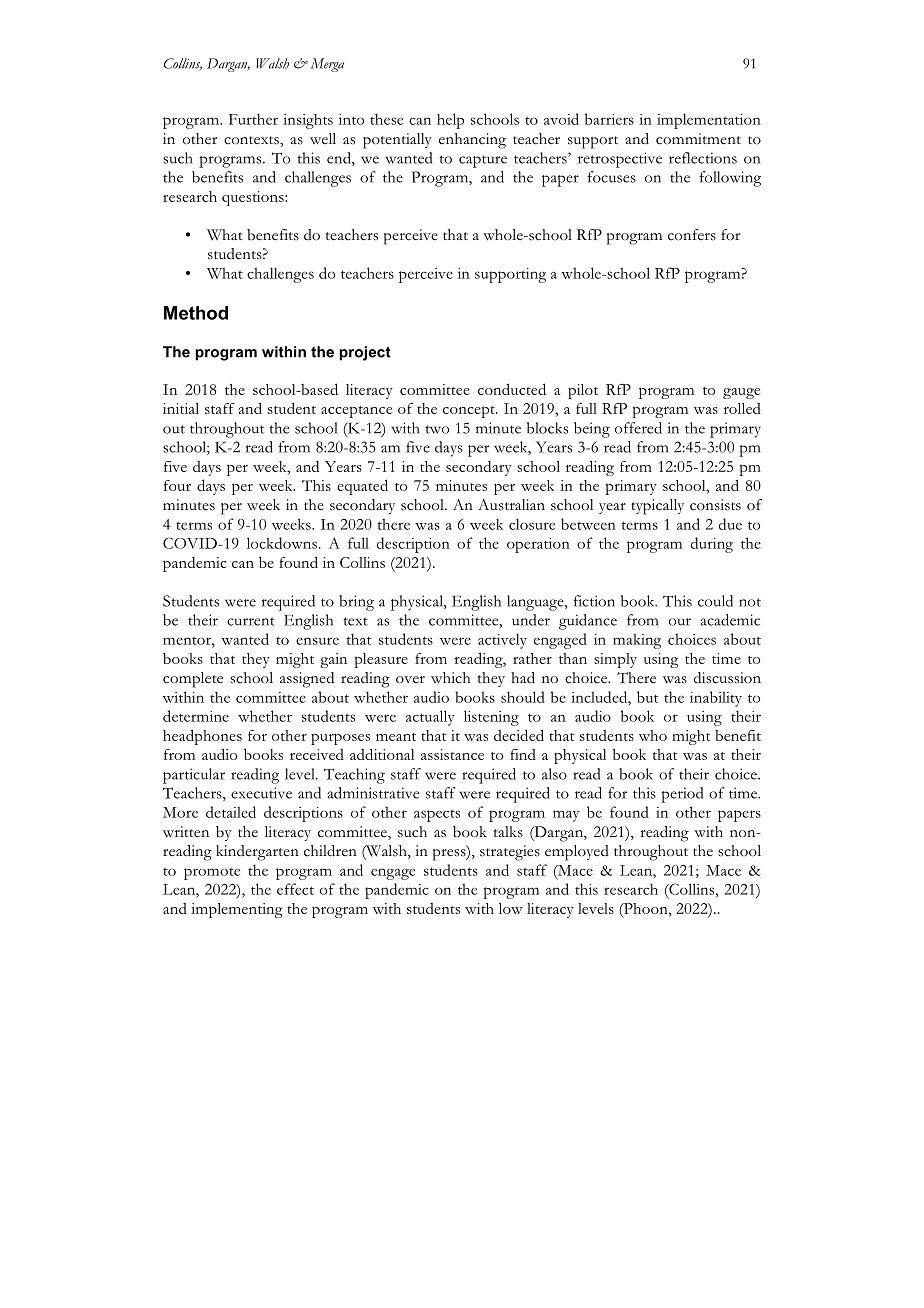 This image has height=1308, width=924. Describe the element at coordinates (237, 910) in the image. I see `implementing` at that location.
